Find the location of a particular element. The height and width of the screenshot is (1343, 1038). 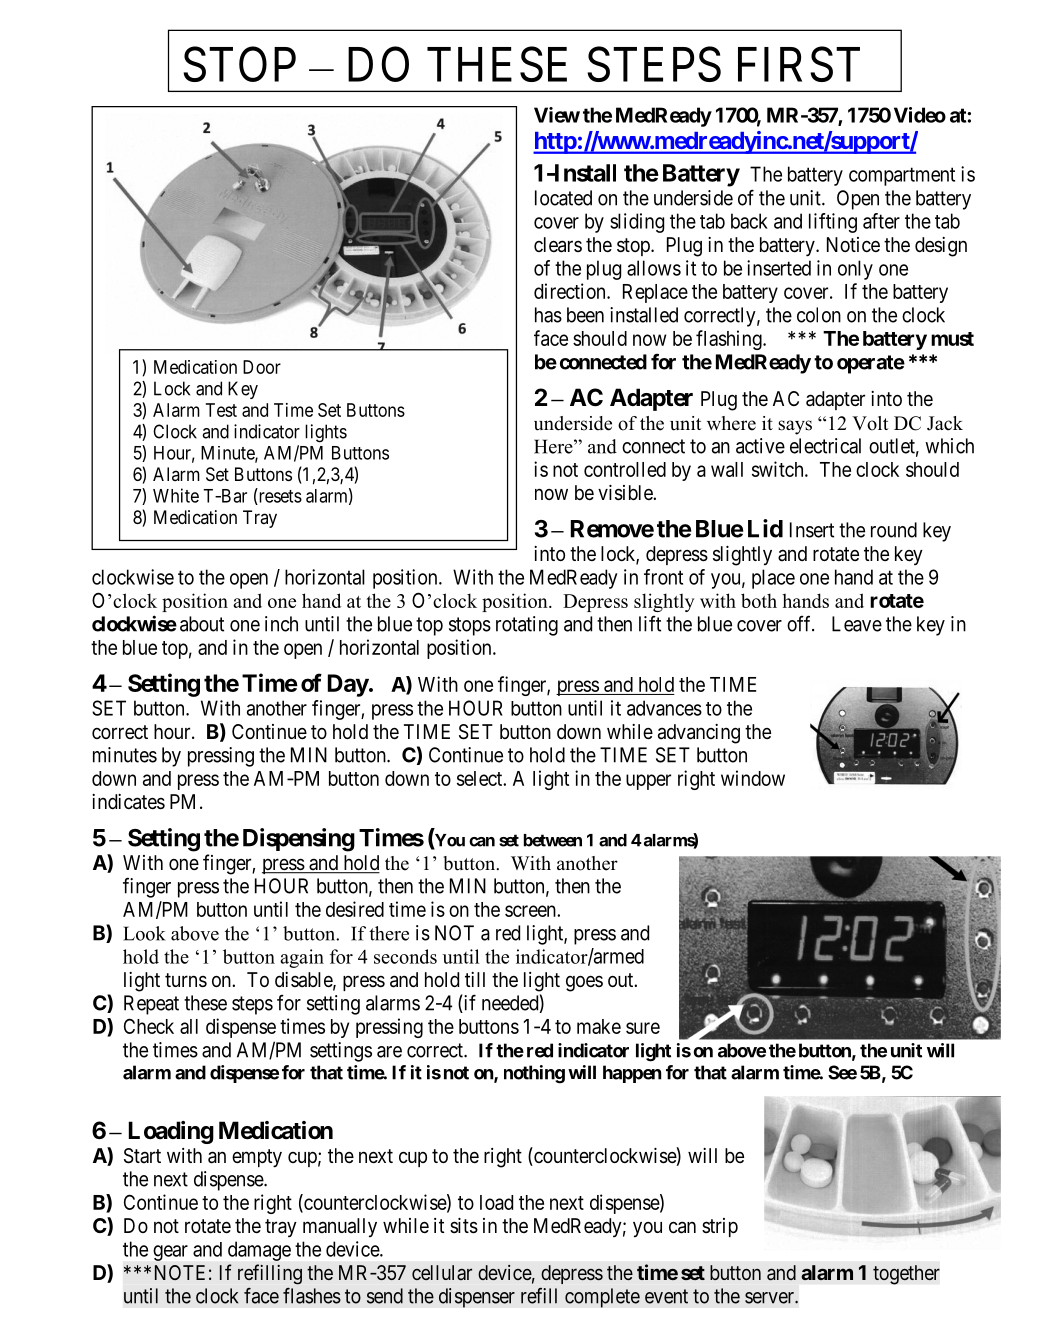

White is located at coordinates (176, 495).
